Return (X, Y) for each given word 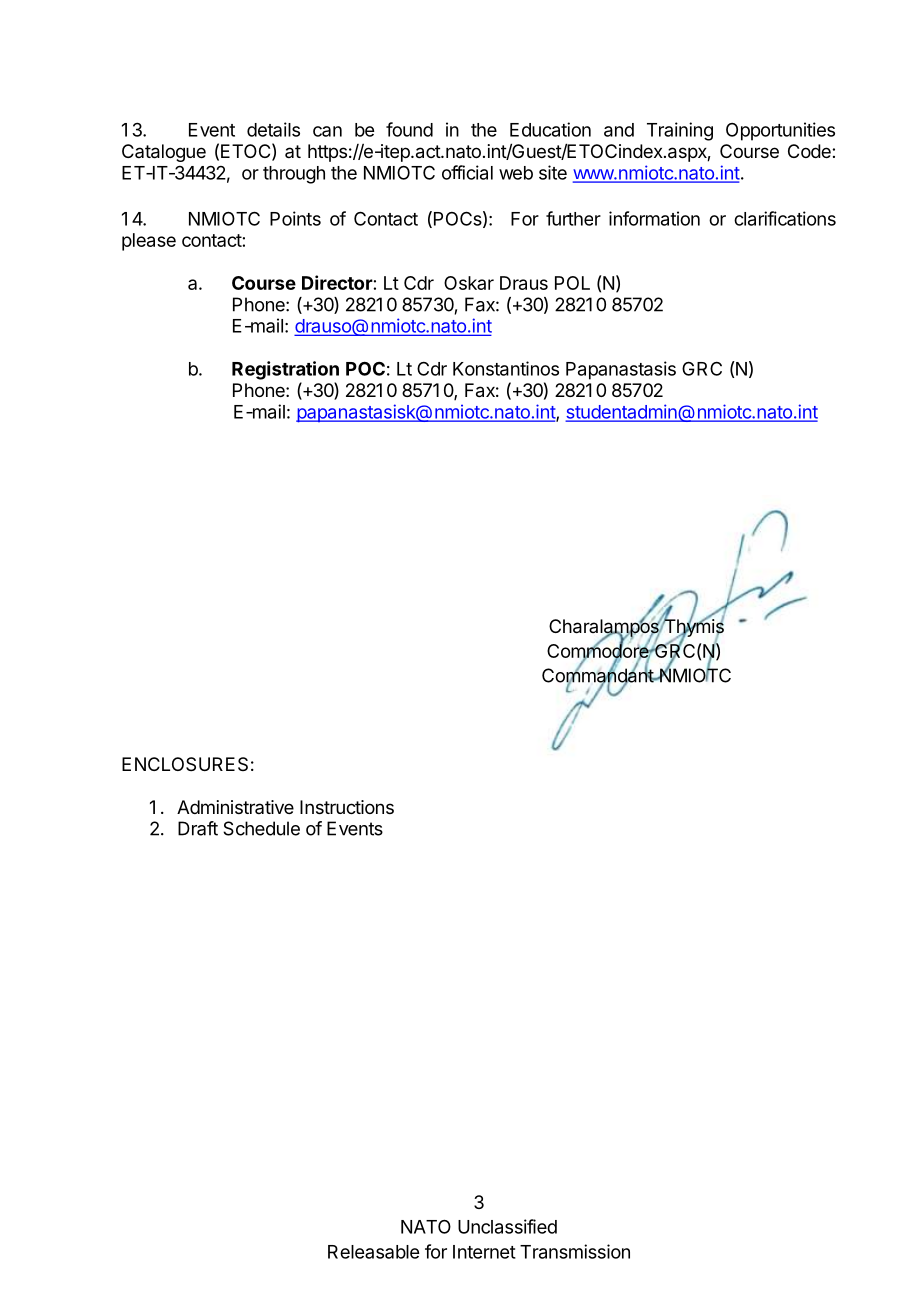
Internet (484, 1252)
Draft (198, 828)
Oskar (469, 283)
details (273, 129)
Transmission (575, 1251)
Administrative (235, 807)
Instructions (347, 807)
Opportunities (780, 131)
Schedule (261, 828)
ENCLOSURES (185, 764)
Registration (285, 370)
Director (337, 282)
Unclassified (507, 1226)
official (467, 172)
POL (572, 283)
